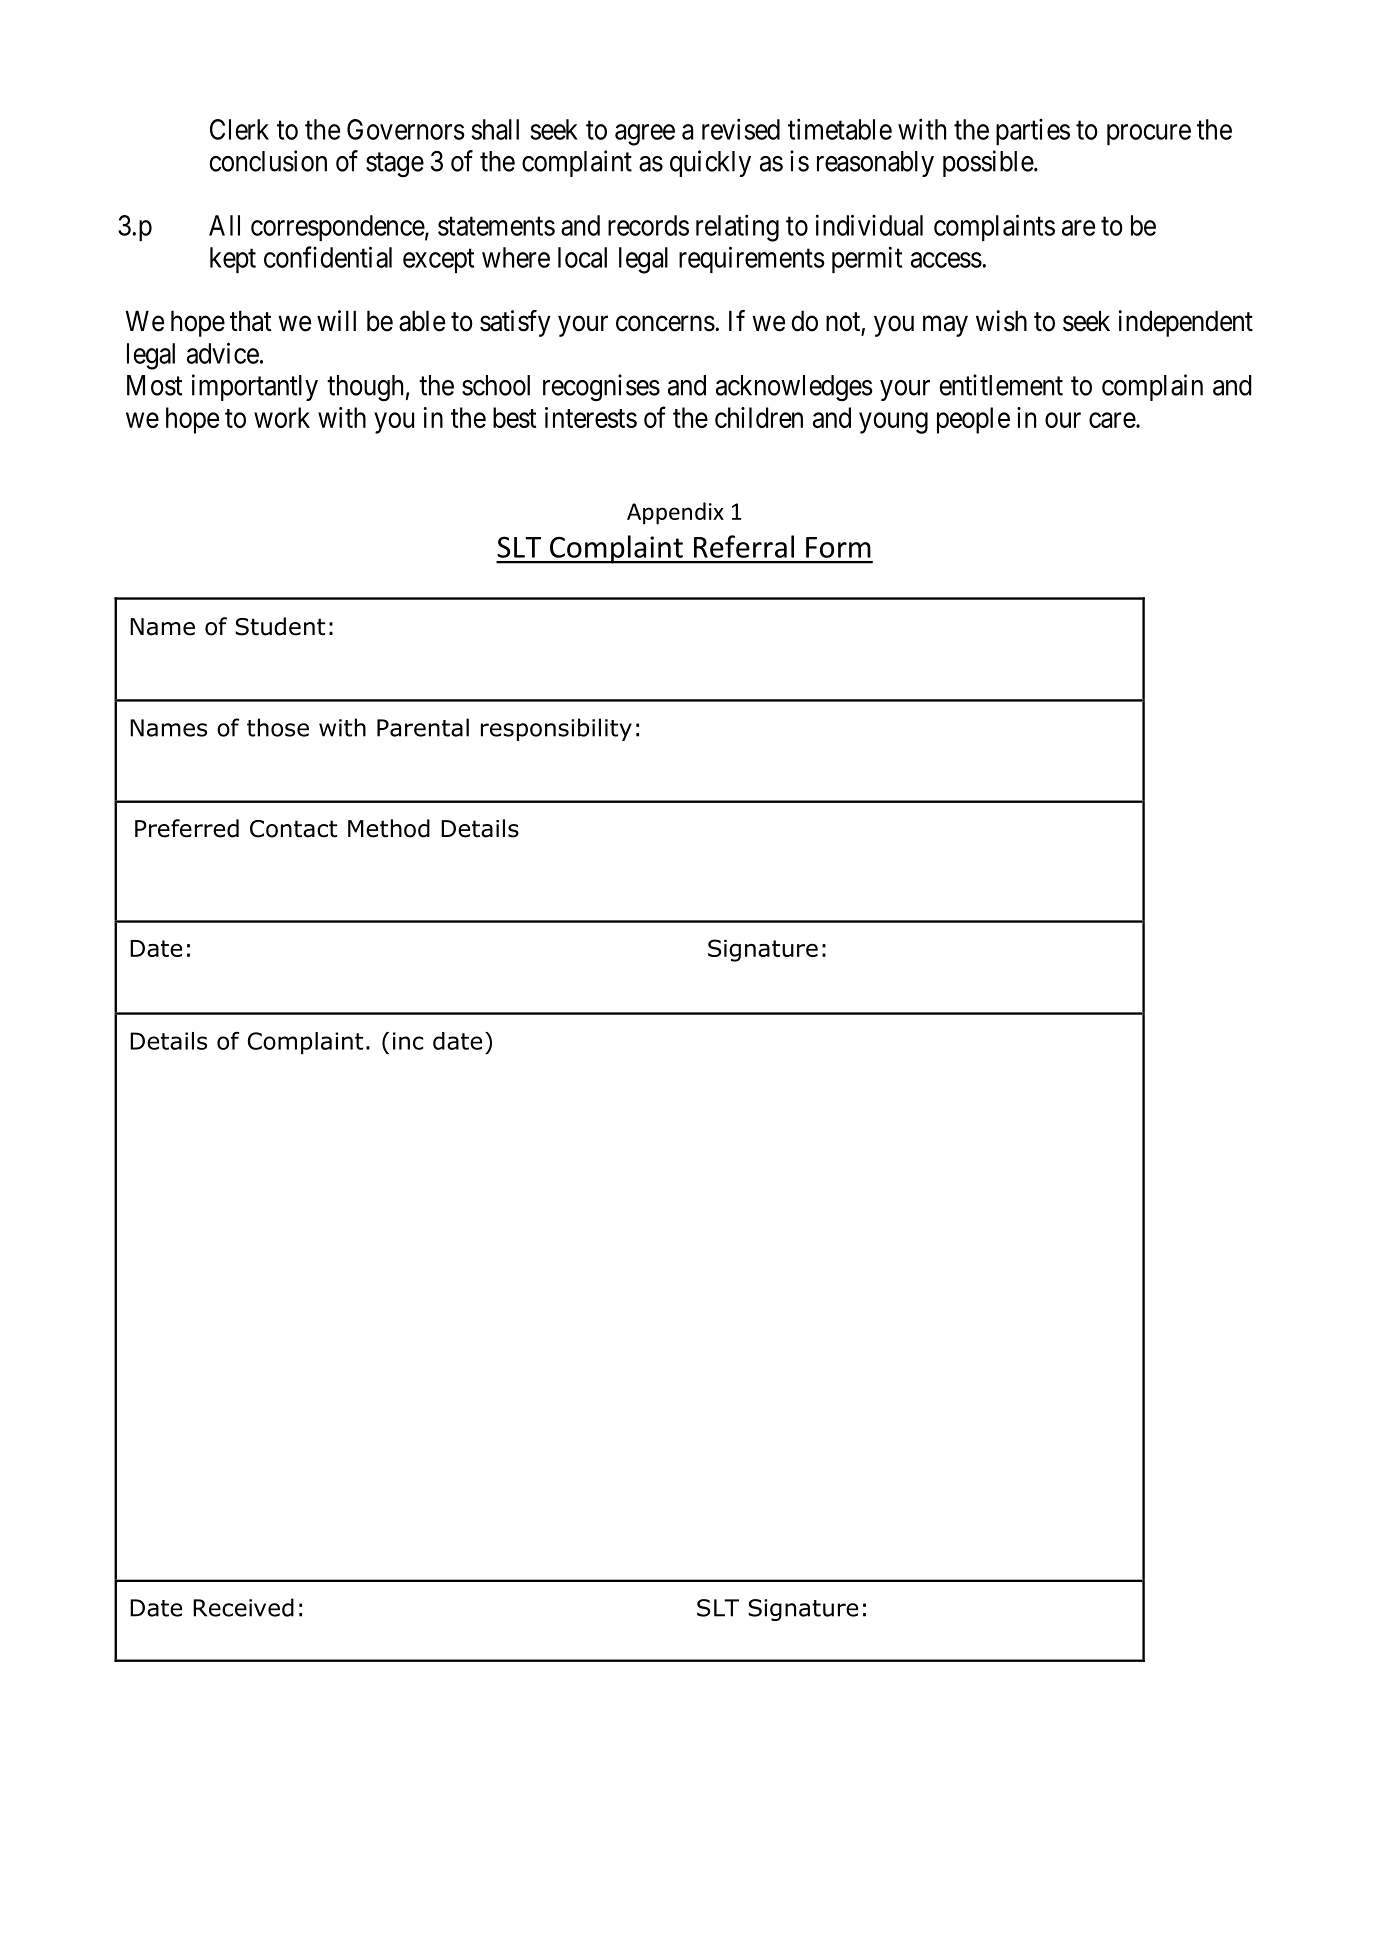 The width and height of the image is (1378, 1949). Describe the element at coordinates (675, 513) in the image. I see `Appendix` at that location.
